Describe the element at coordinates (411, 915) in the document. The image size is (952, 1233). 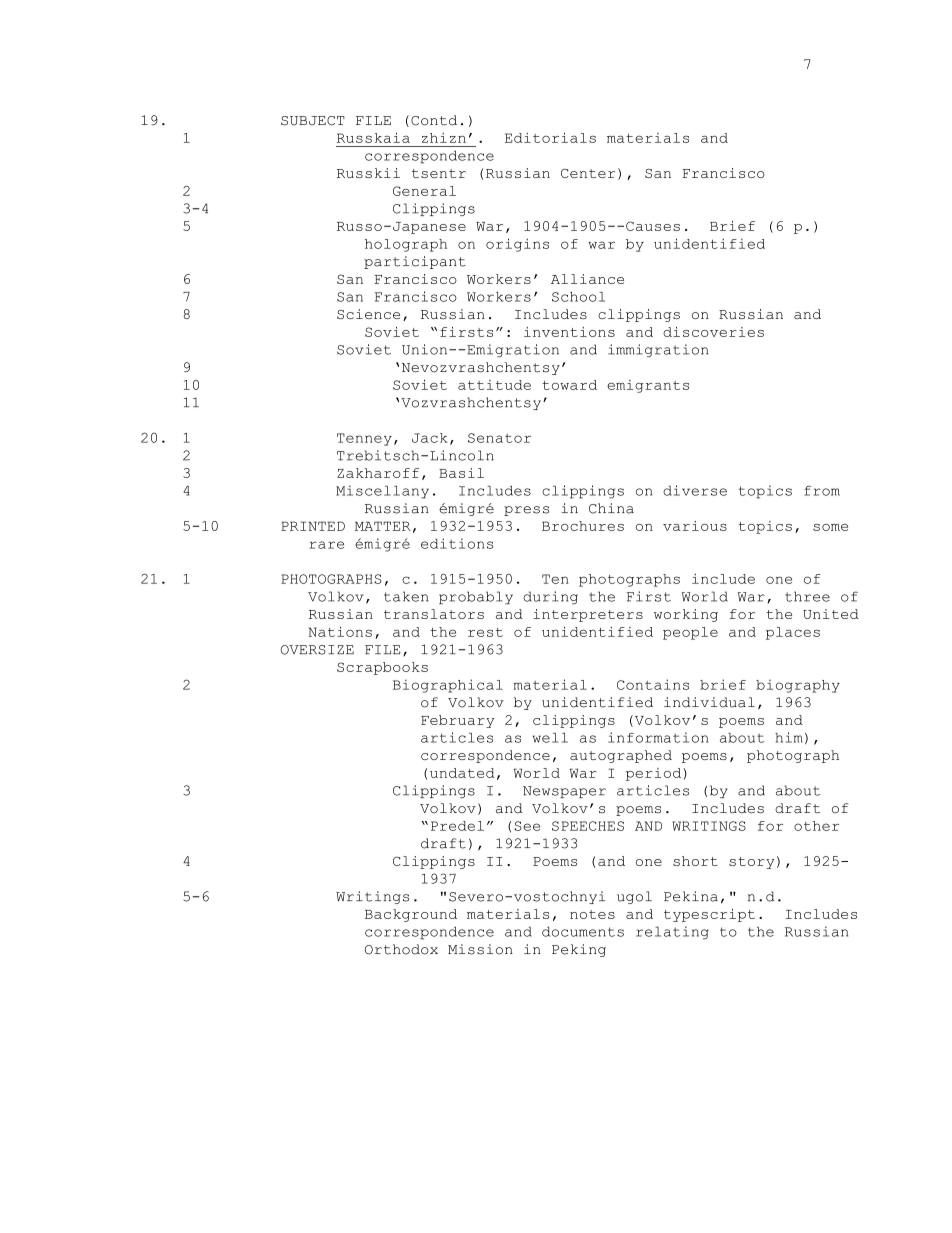
I see `Background` at that location.
